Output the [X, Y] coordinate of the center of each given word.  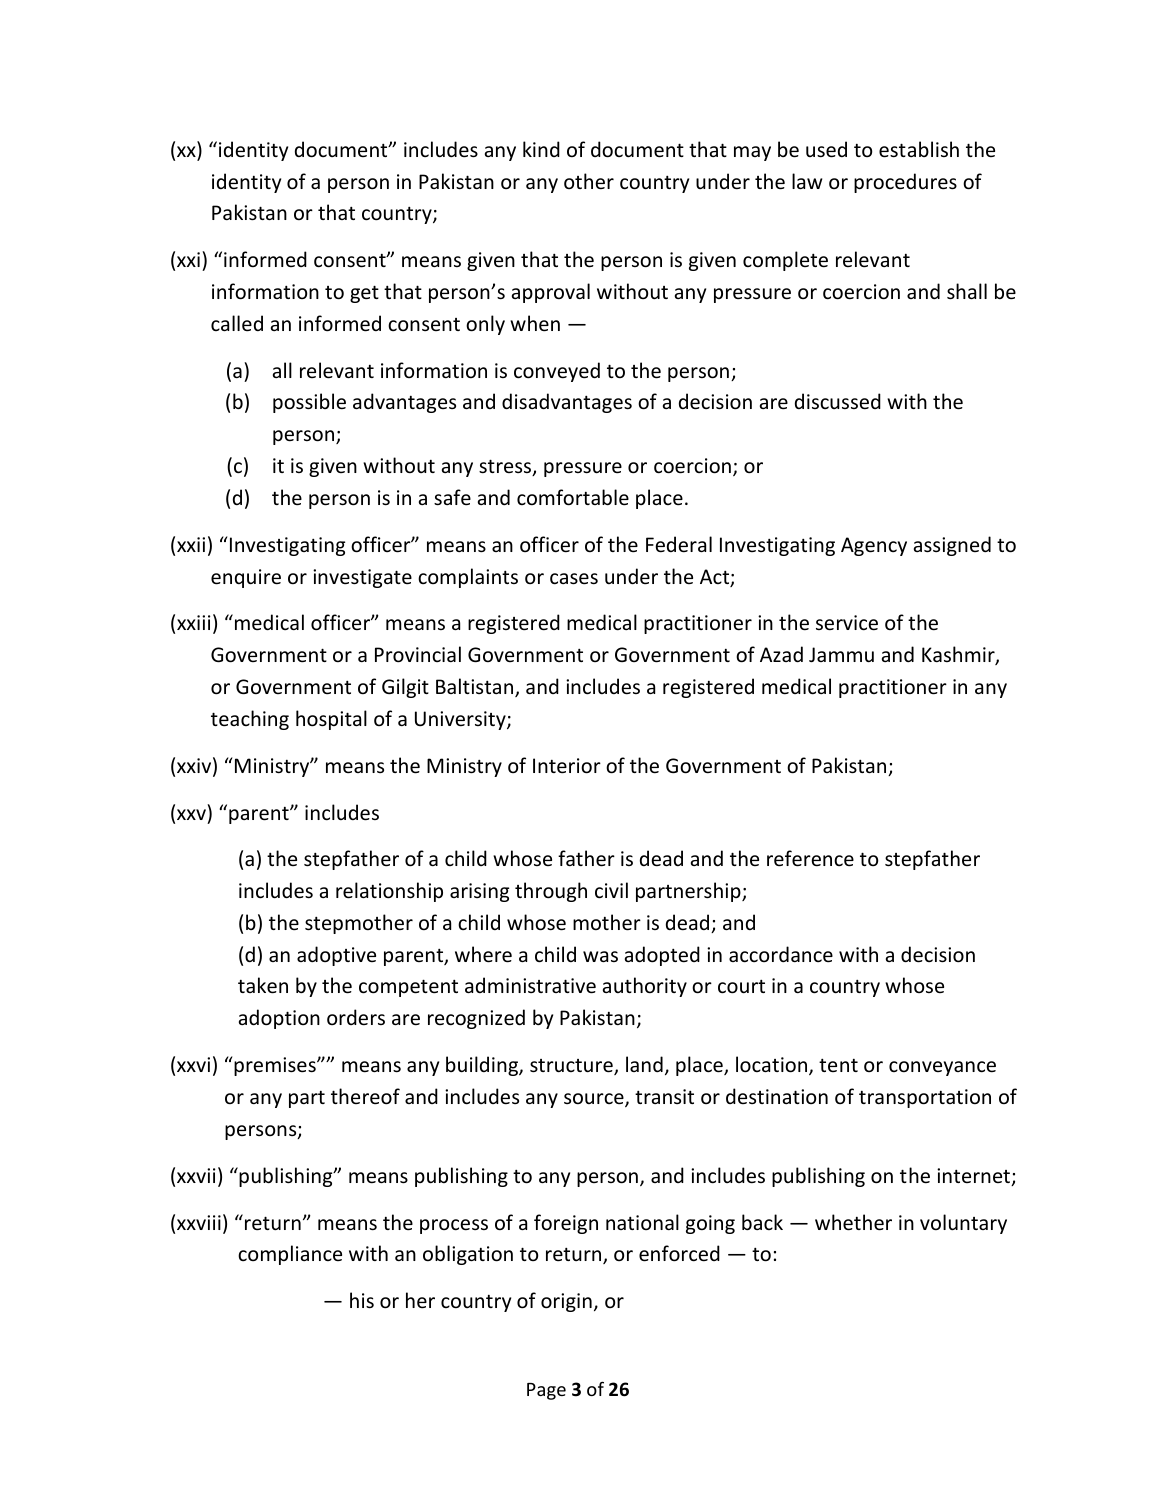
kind [541, 149]
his [362, 1300]
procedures [905, 183]
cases [574, 579]
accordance [781, 954]
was [600, 956]
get [364, 294]
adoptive [336, 956]
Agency [874, 546]
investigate [362, 578]
